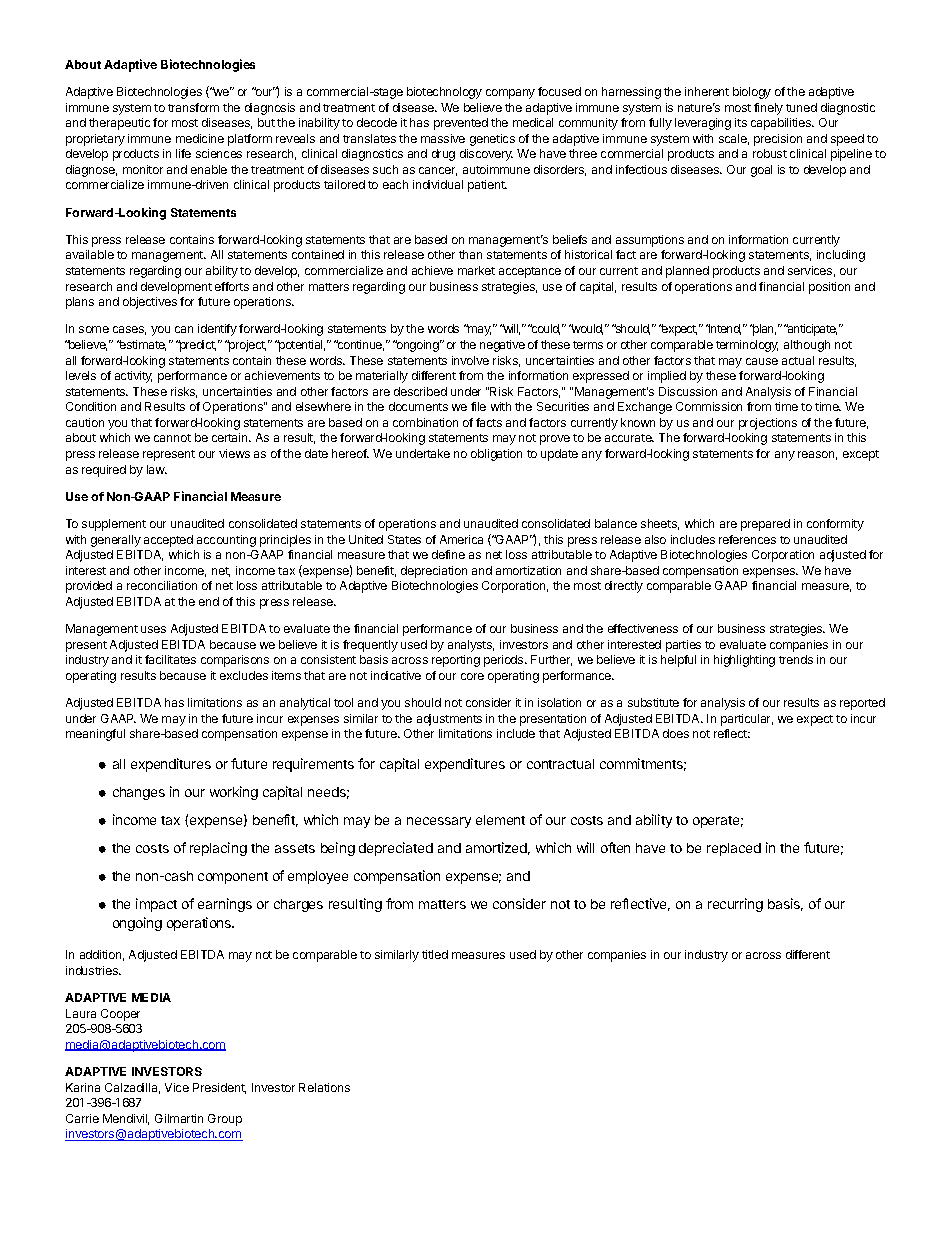  What do you see at coordinates (734, 849) in the screenshot?
I see `replaced` at bounding box center [734, 849].
